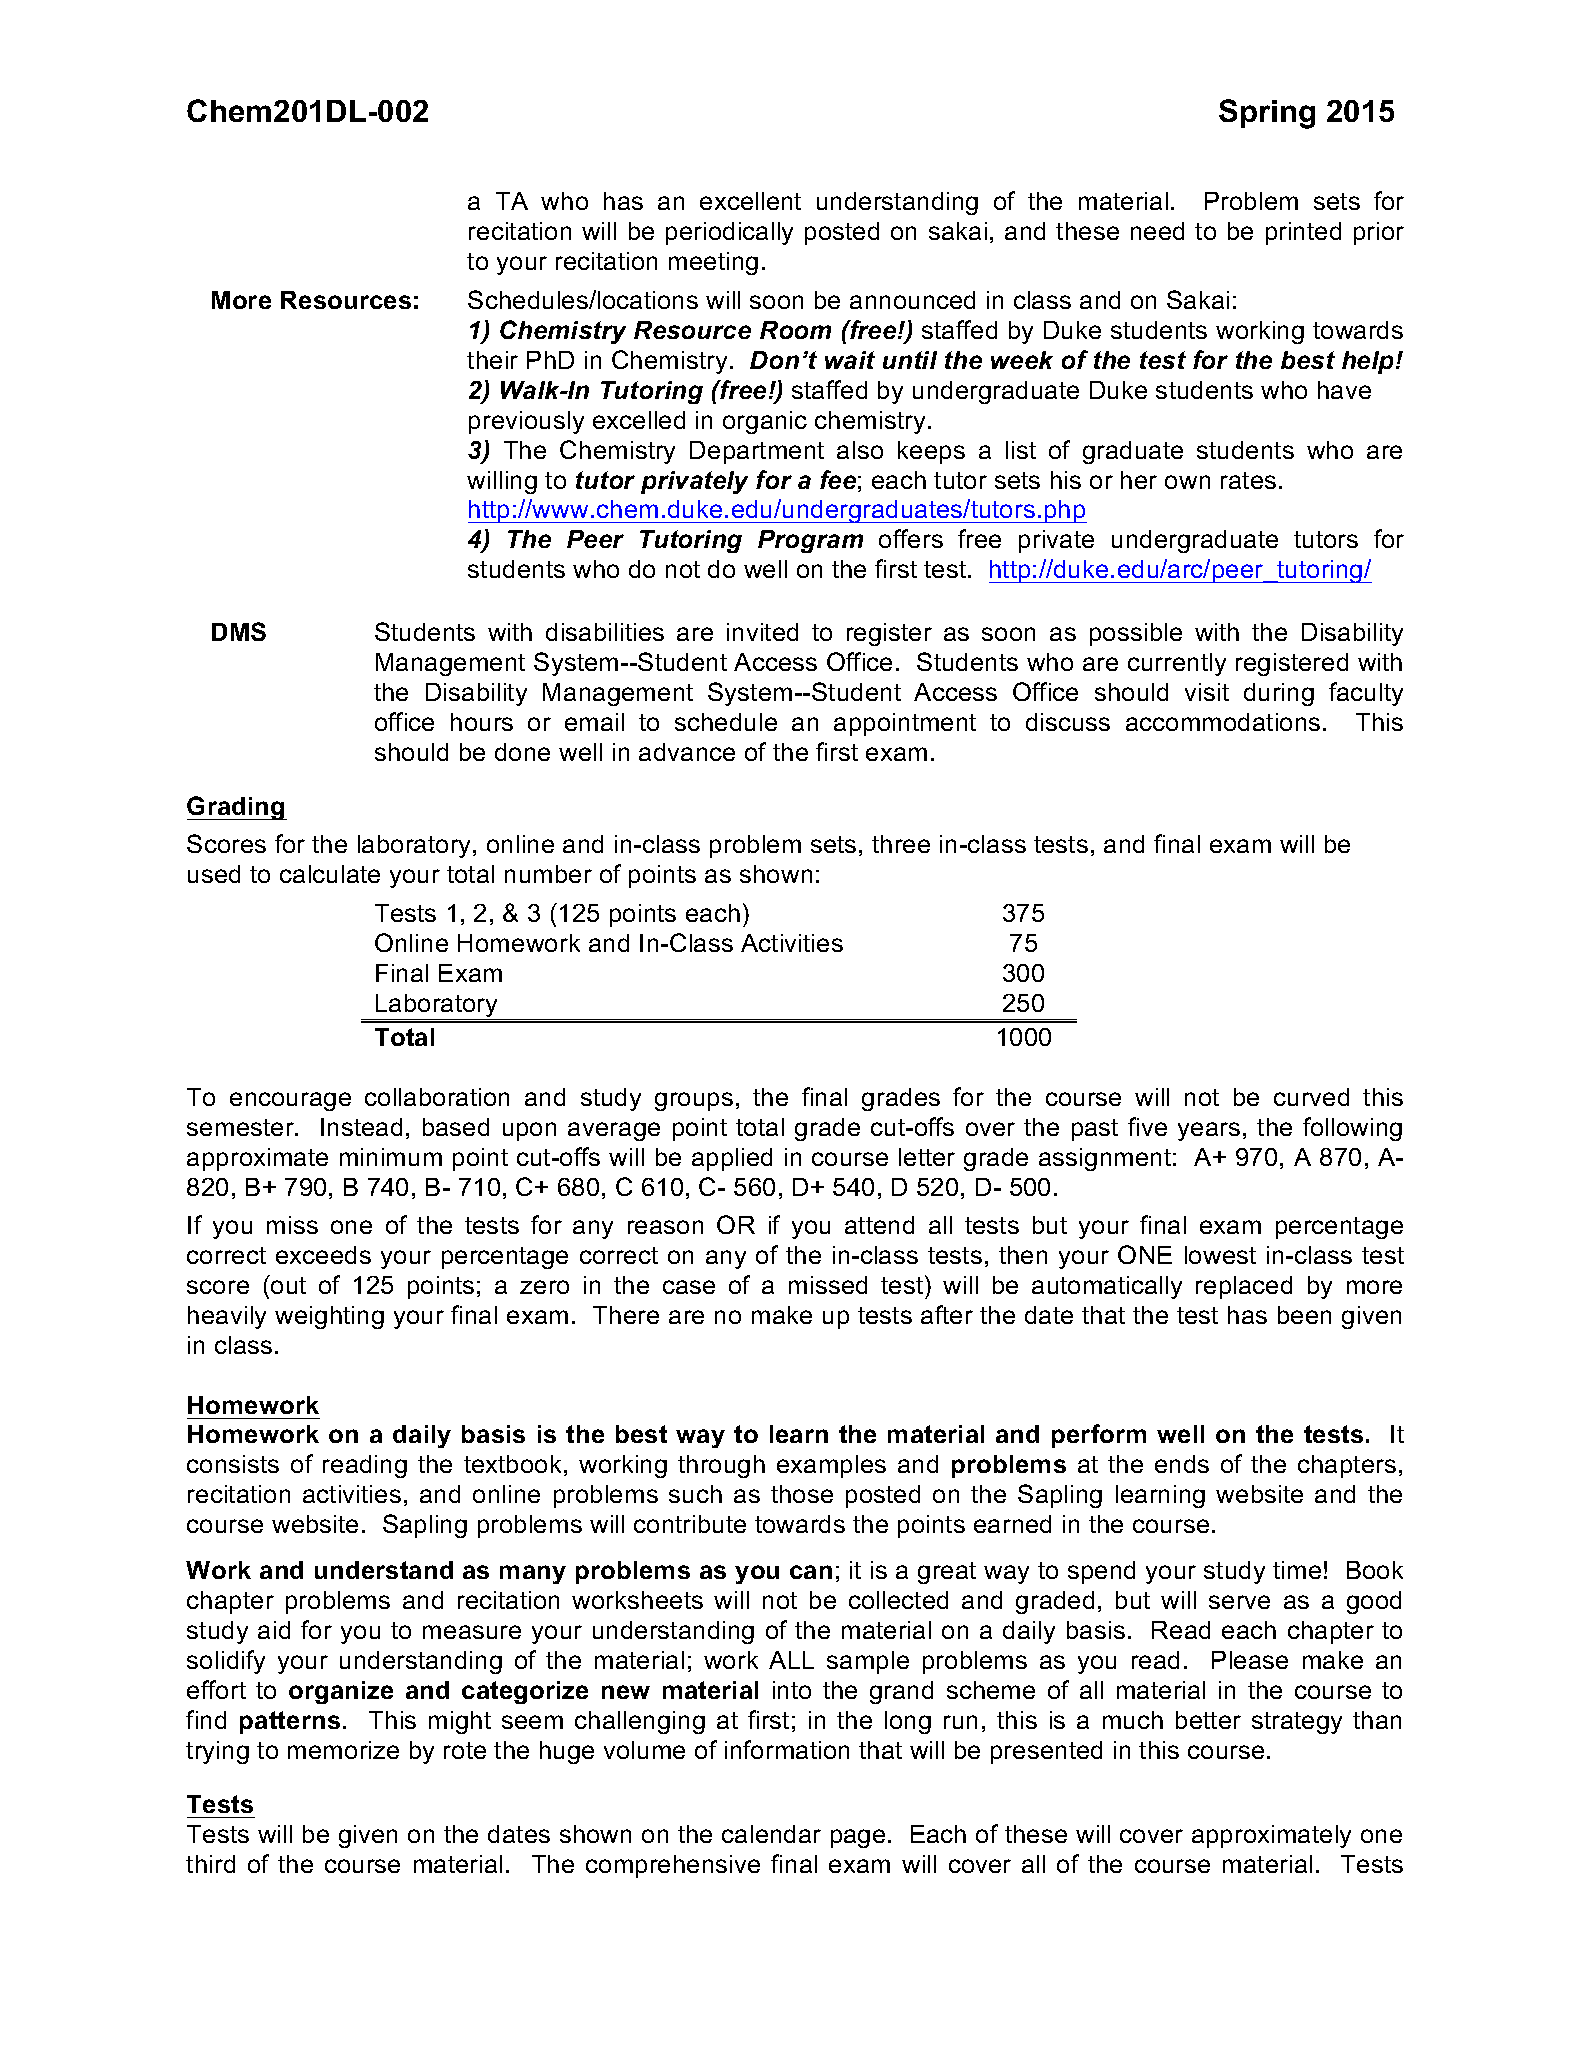 The width and height of the page is (1592, 2060). I want to click on memorize, so click(343, 1750).
